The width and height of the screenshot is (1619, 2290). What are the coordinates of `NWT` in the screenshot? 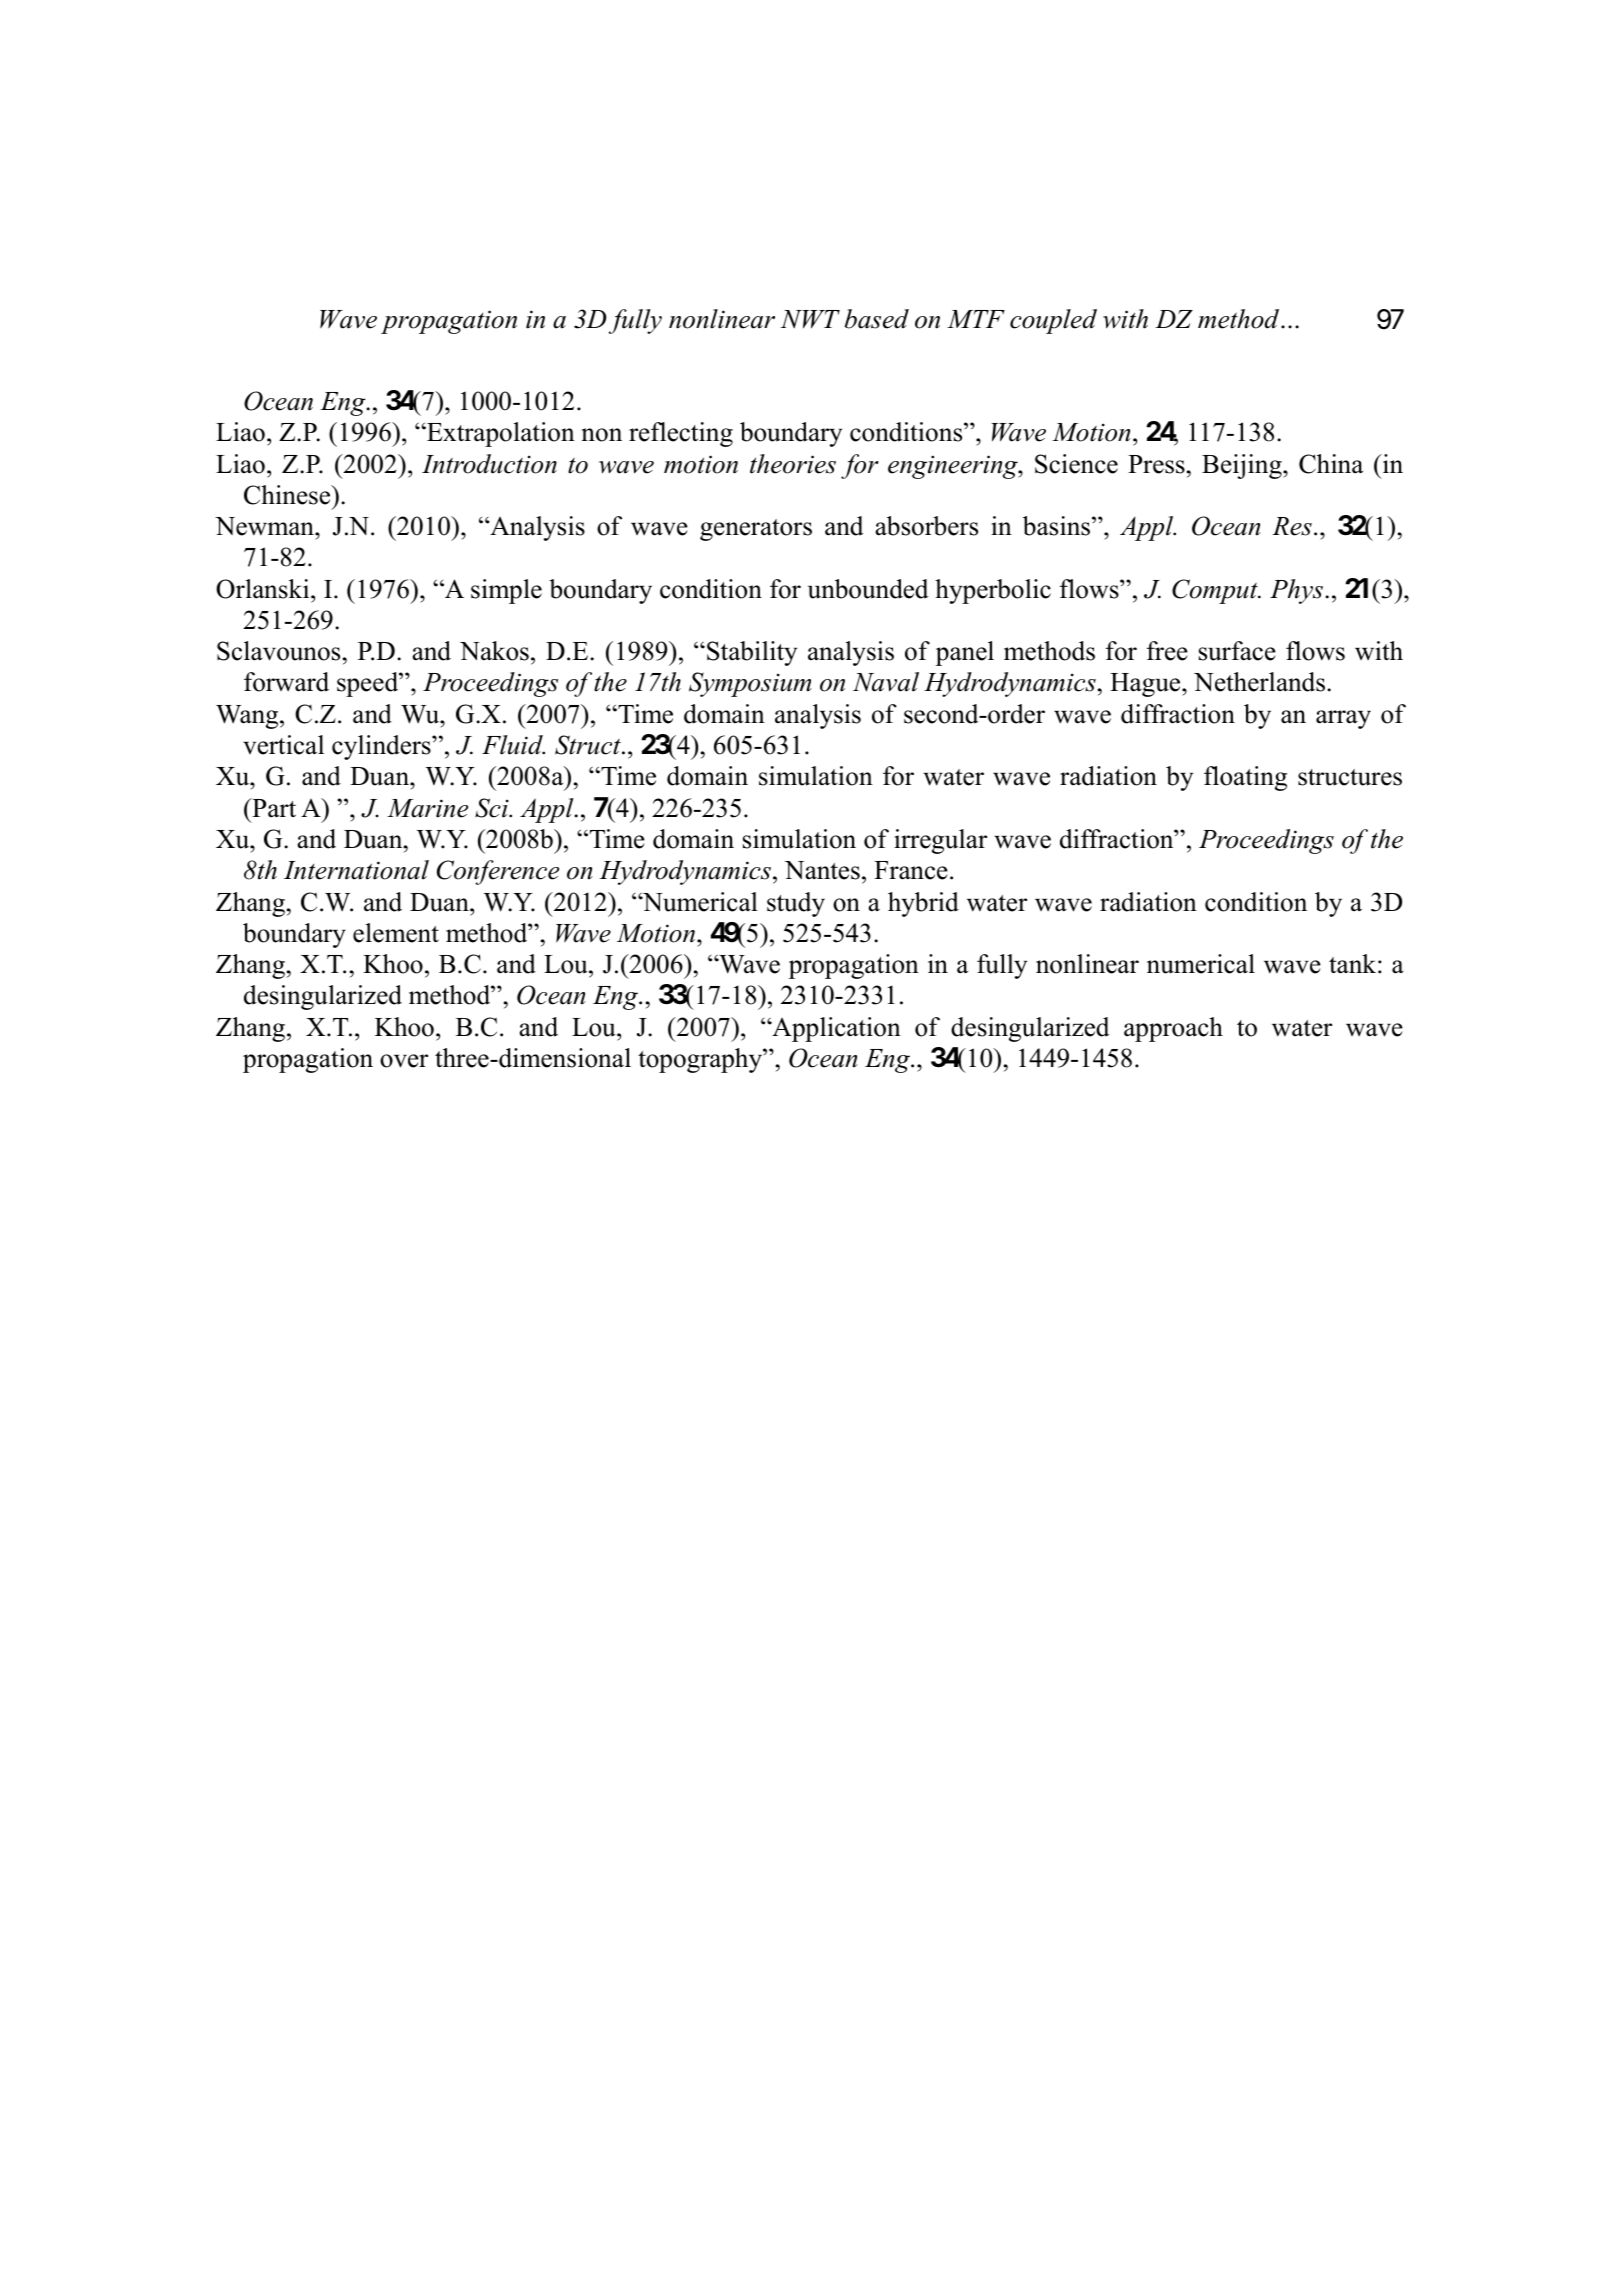 It's located at (810, 319).
